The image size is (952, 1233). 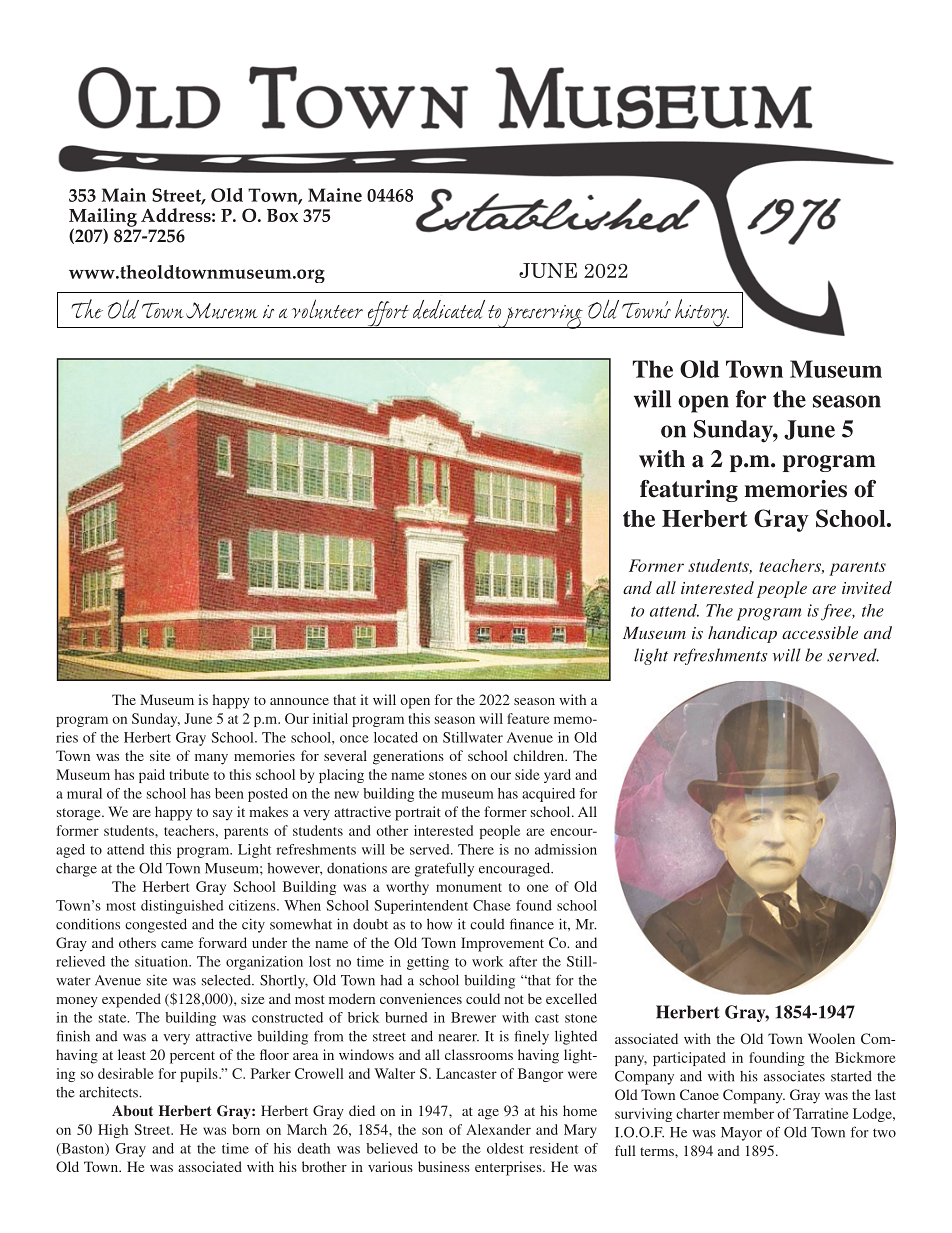 What do you see at coordinates (113, 1131) in the screenshot?
I see `High` at bounding box center [113, 1131].
